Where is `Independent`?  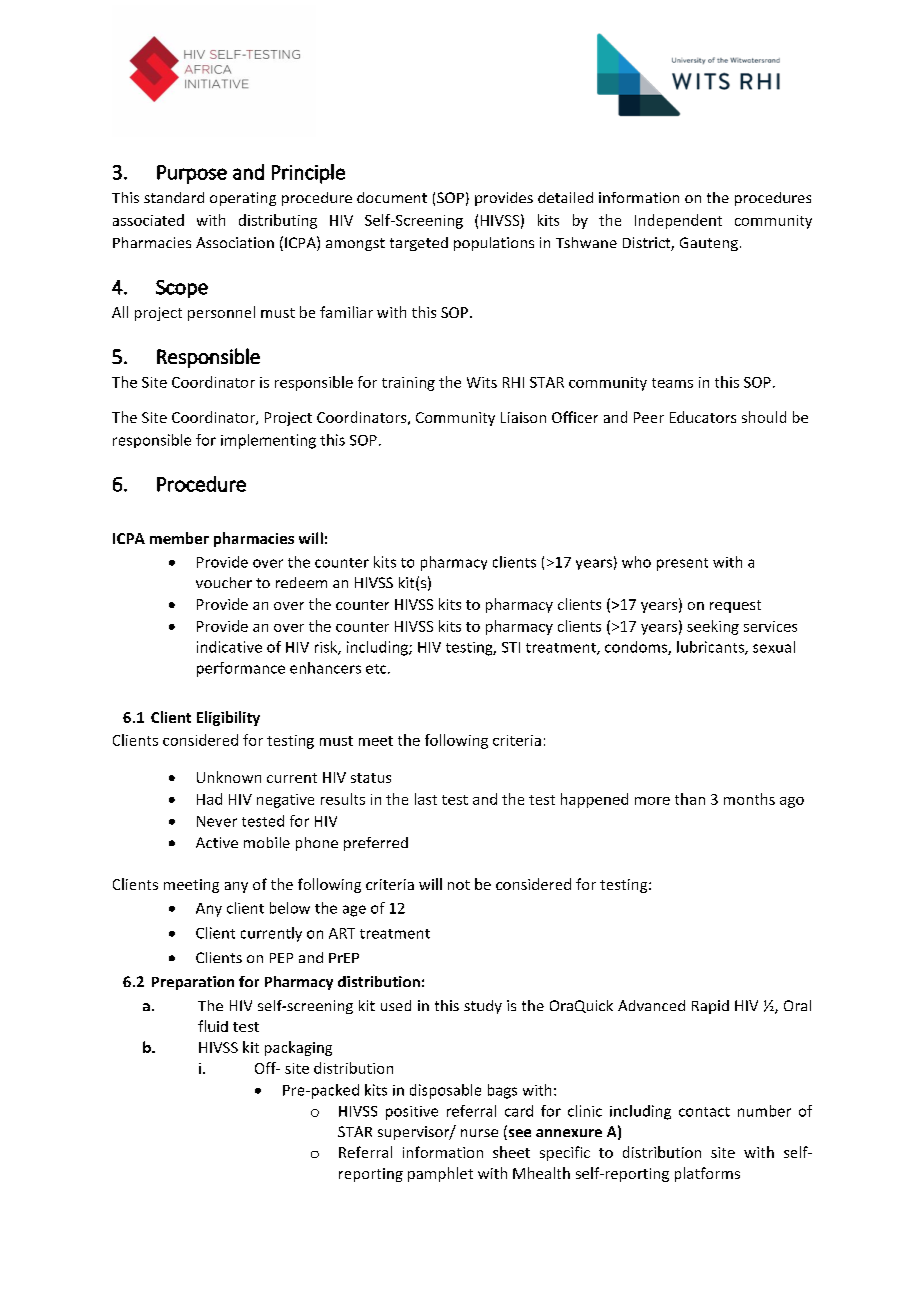 Independent is located at coordinates (678, 221).
